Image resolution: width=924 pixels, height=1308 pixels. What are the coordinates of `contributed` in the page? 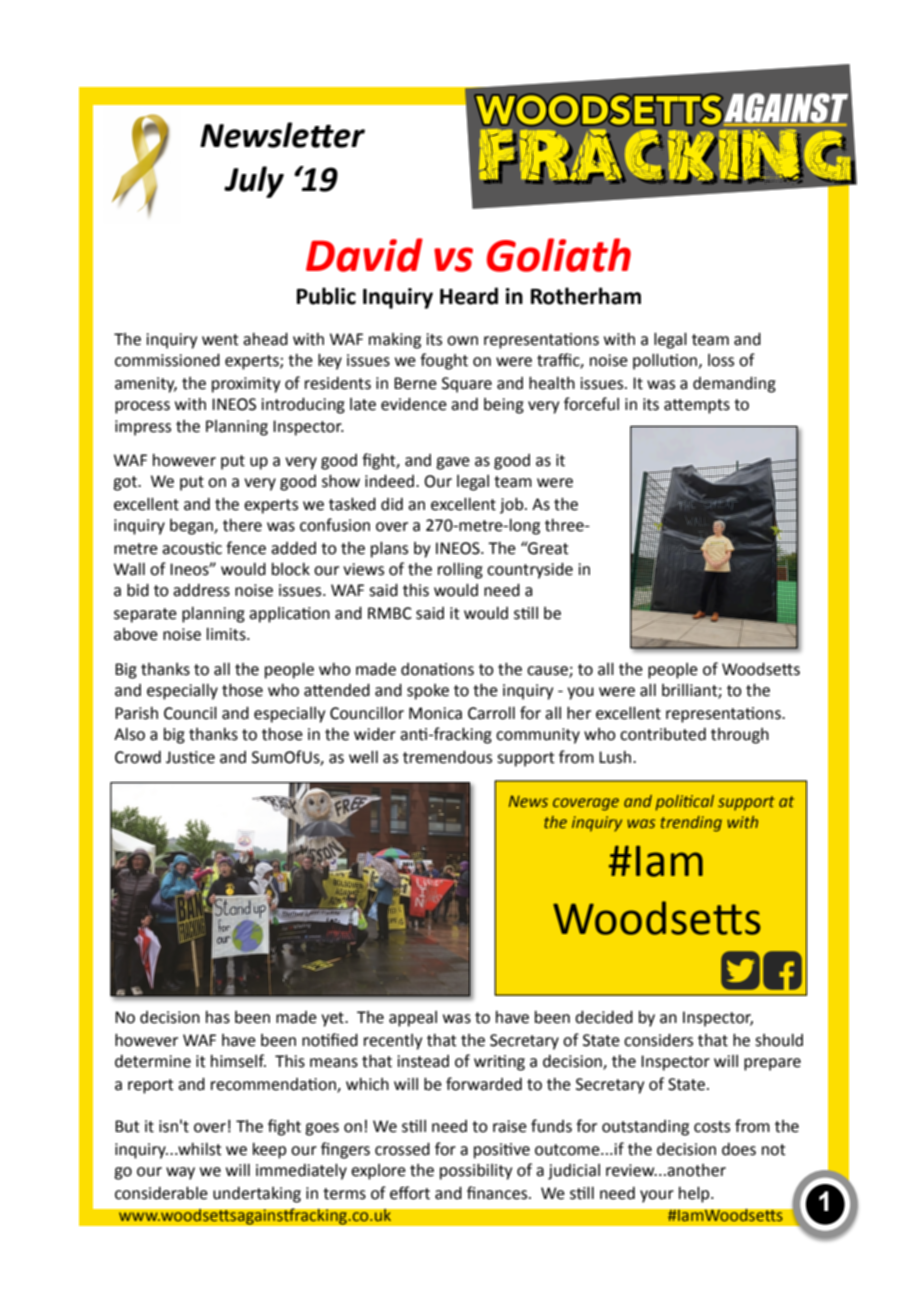 It's located at (663, 734).
